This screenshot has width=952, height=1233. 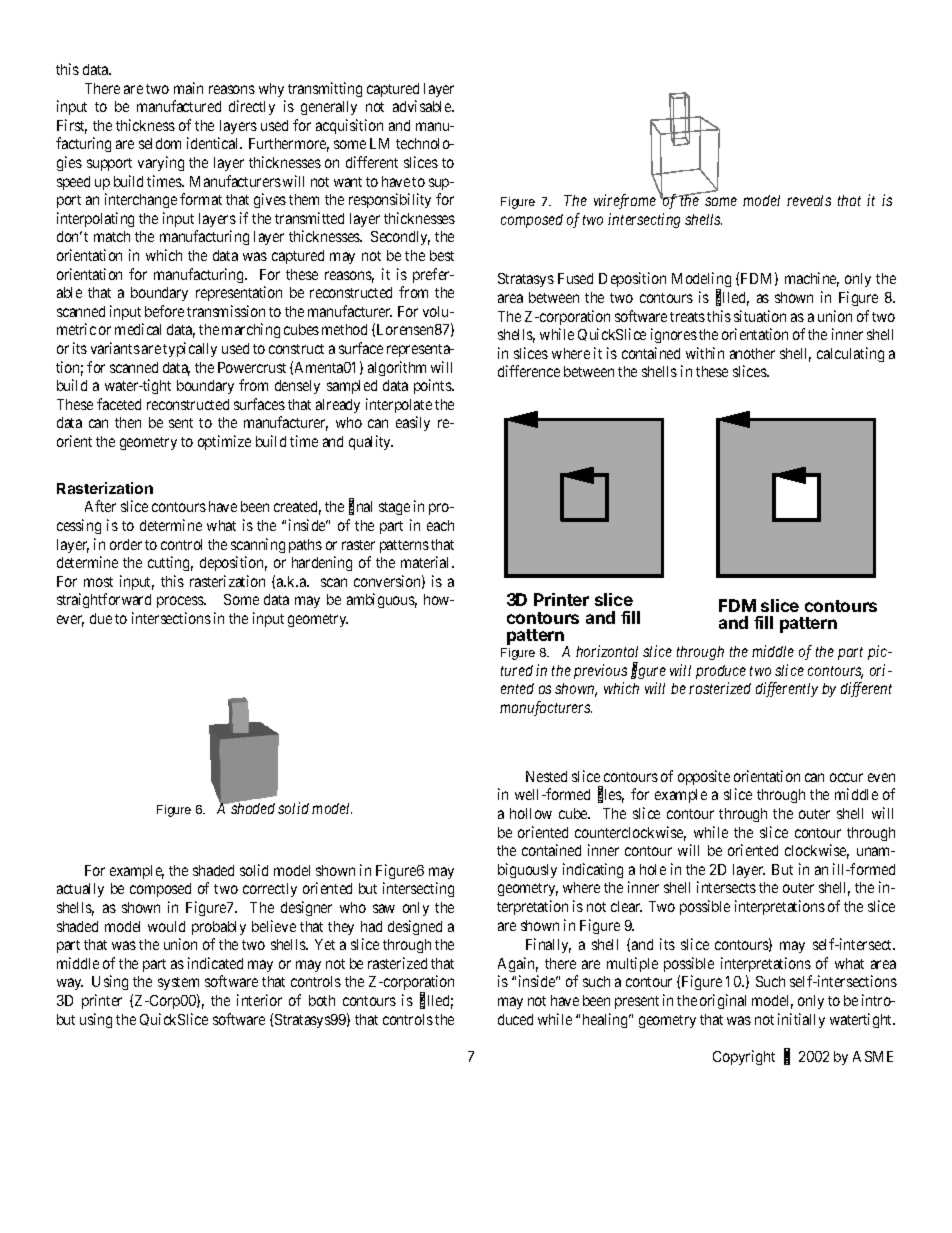 I want to click on best, so click(x=442, y=255).
